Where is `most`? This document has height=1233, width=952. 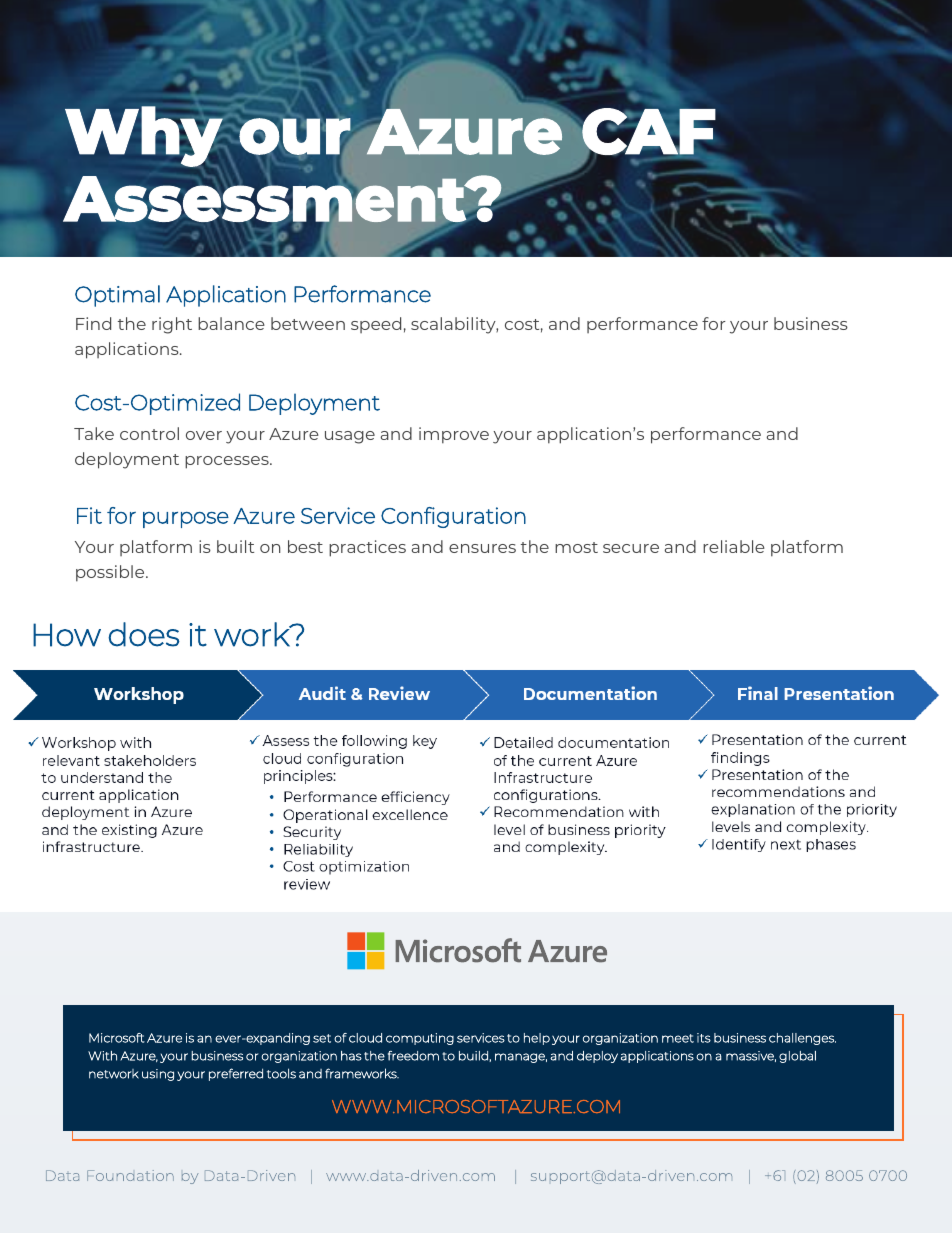 most is located at coordinates (576, 547).
